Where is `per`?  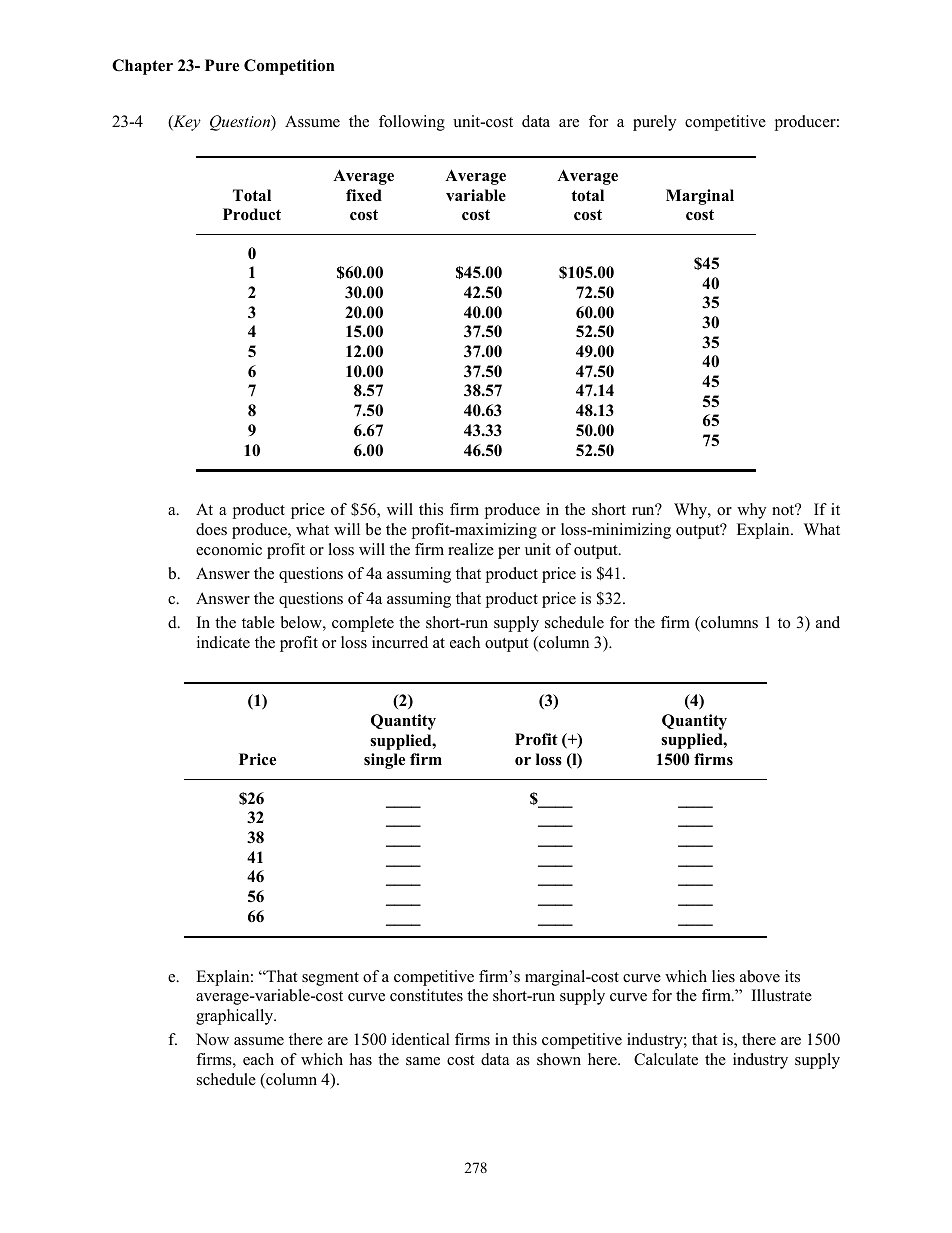 per is located at coordinates (509, 553).
